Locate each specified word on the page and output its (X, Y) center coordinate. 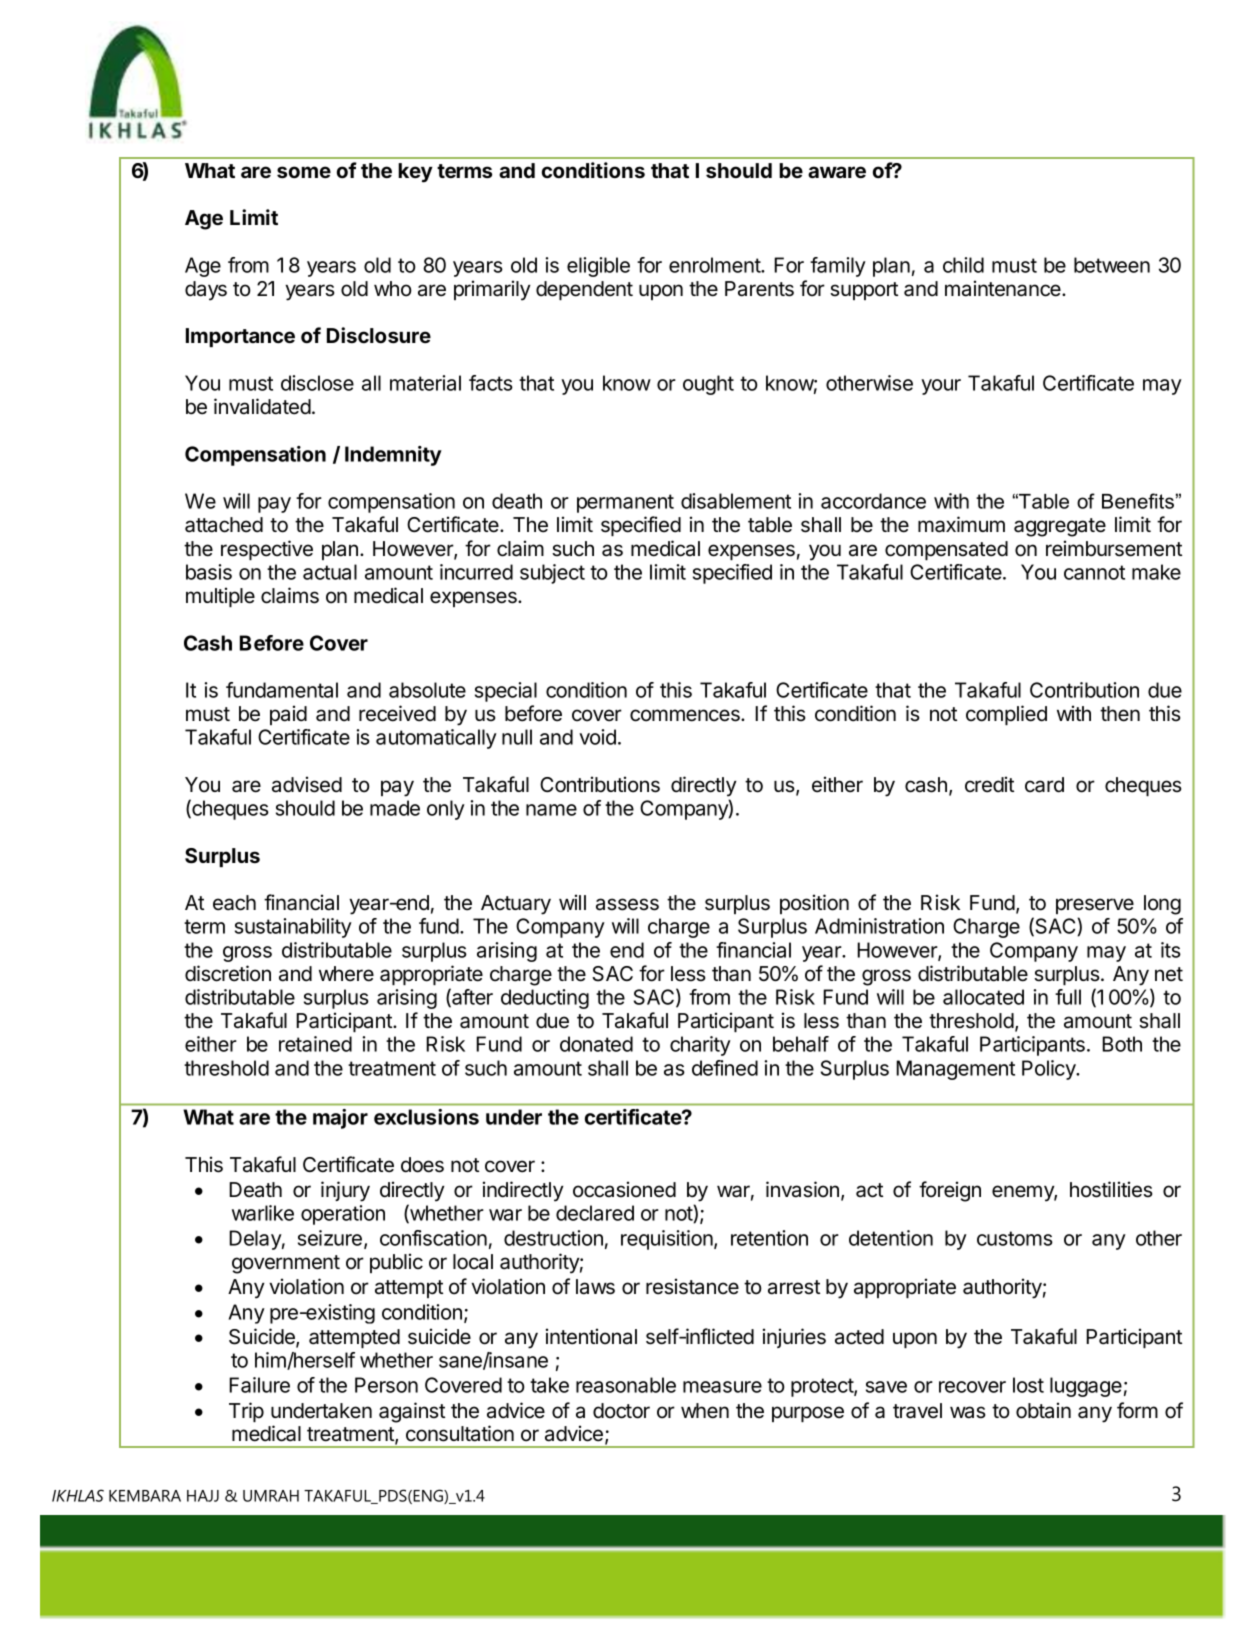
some (304, 172)
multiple (220, 597)
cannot (1094, 572)
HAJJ (203, 1496)
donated (596, 1044)
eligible (598, 267)
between (1112, 265)
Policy (1050, 1070)
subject (552, 574)
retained (315, 1044)
